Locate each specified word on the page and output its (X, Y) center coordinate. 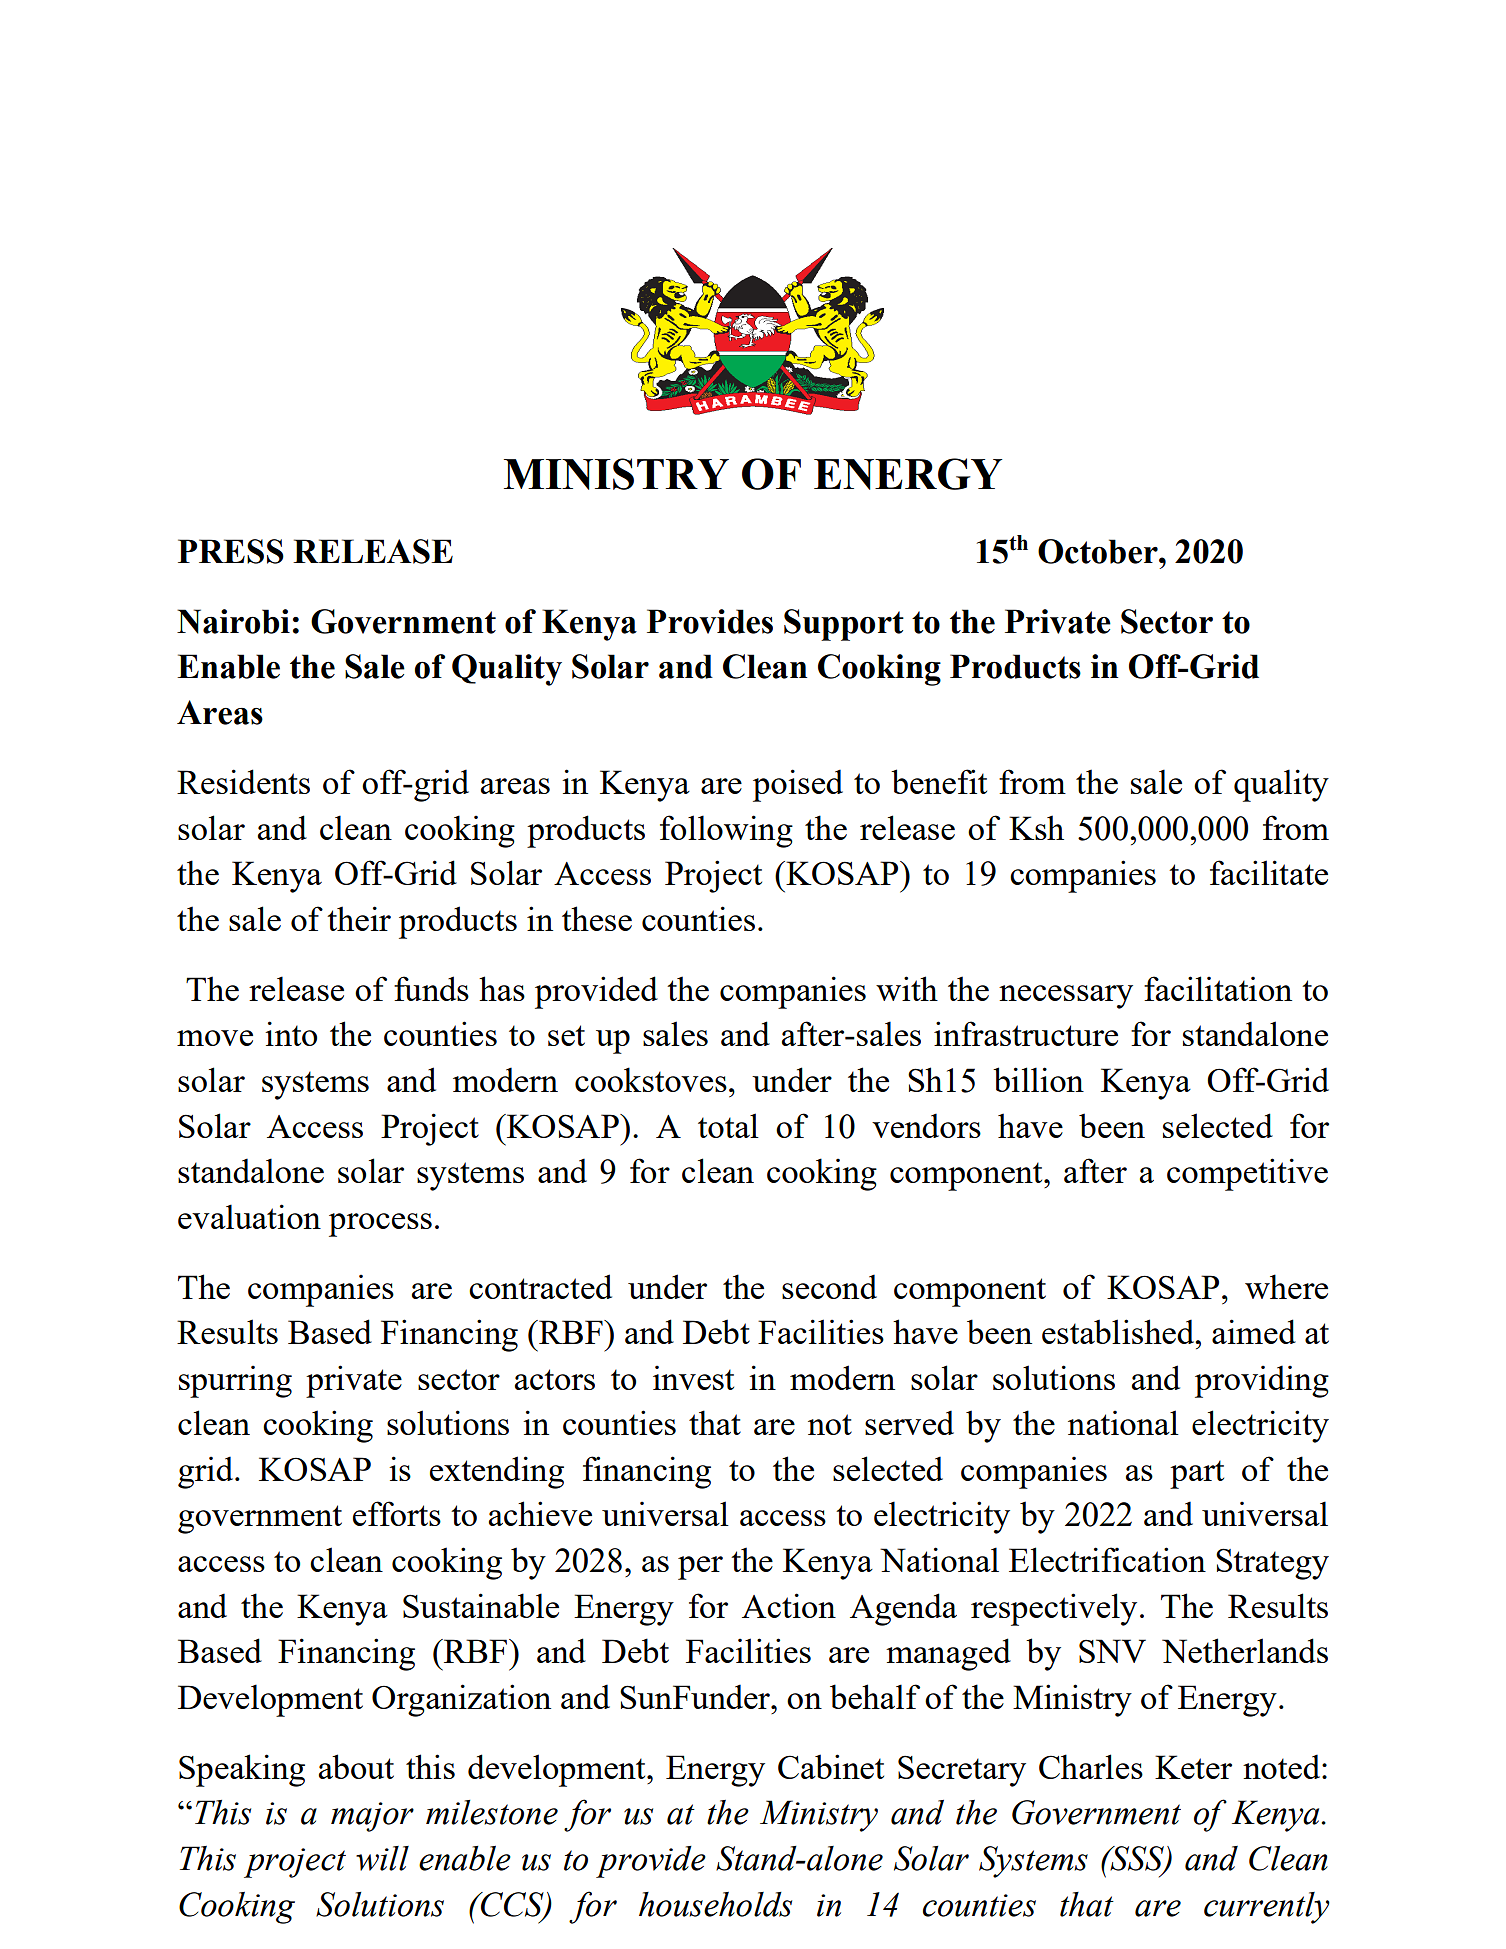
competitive (1247, 1174)
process (380, 1225)
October (1099, 551)
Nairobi (233, 621)
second (829, 1286)
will (382, 1858)
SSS (1137, 1859)
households (715, 1904)
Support (844, 625)
